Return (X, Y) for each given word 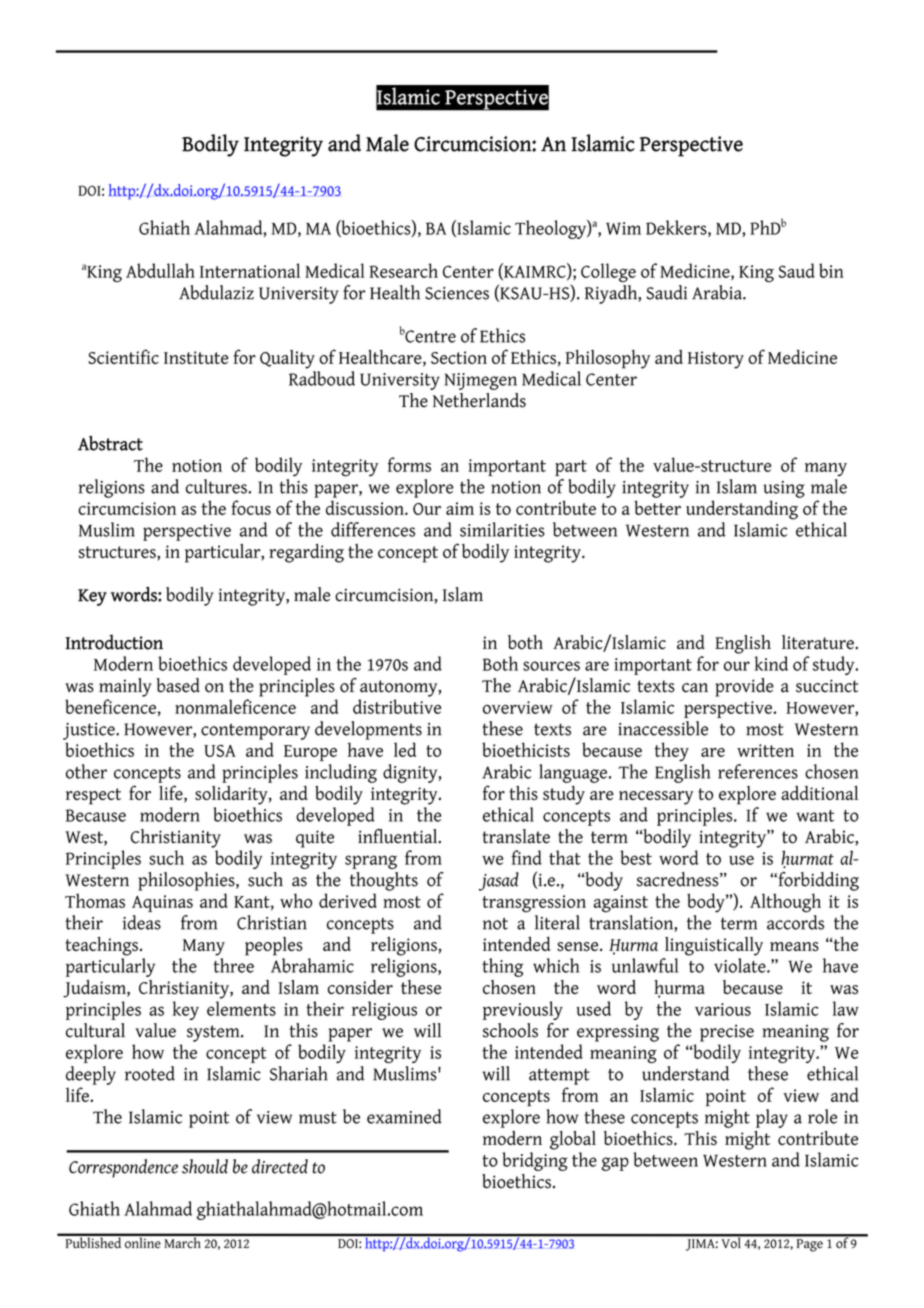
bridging (534, 1161)
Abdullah (160, 270)
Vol (731, 1241)
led (405, 749)
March (182, 1241)
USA (220, 751)
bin (831, 270)
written (765, 750)
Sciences (457, 293)
